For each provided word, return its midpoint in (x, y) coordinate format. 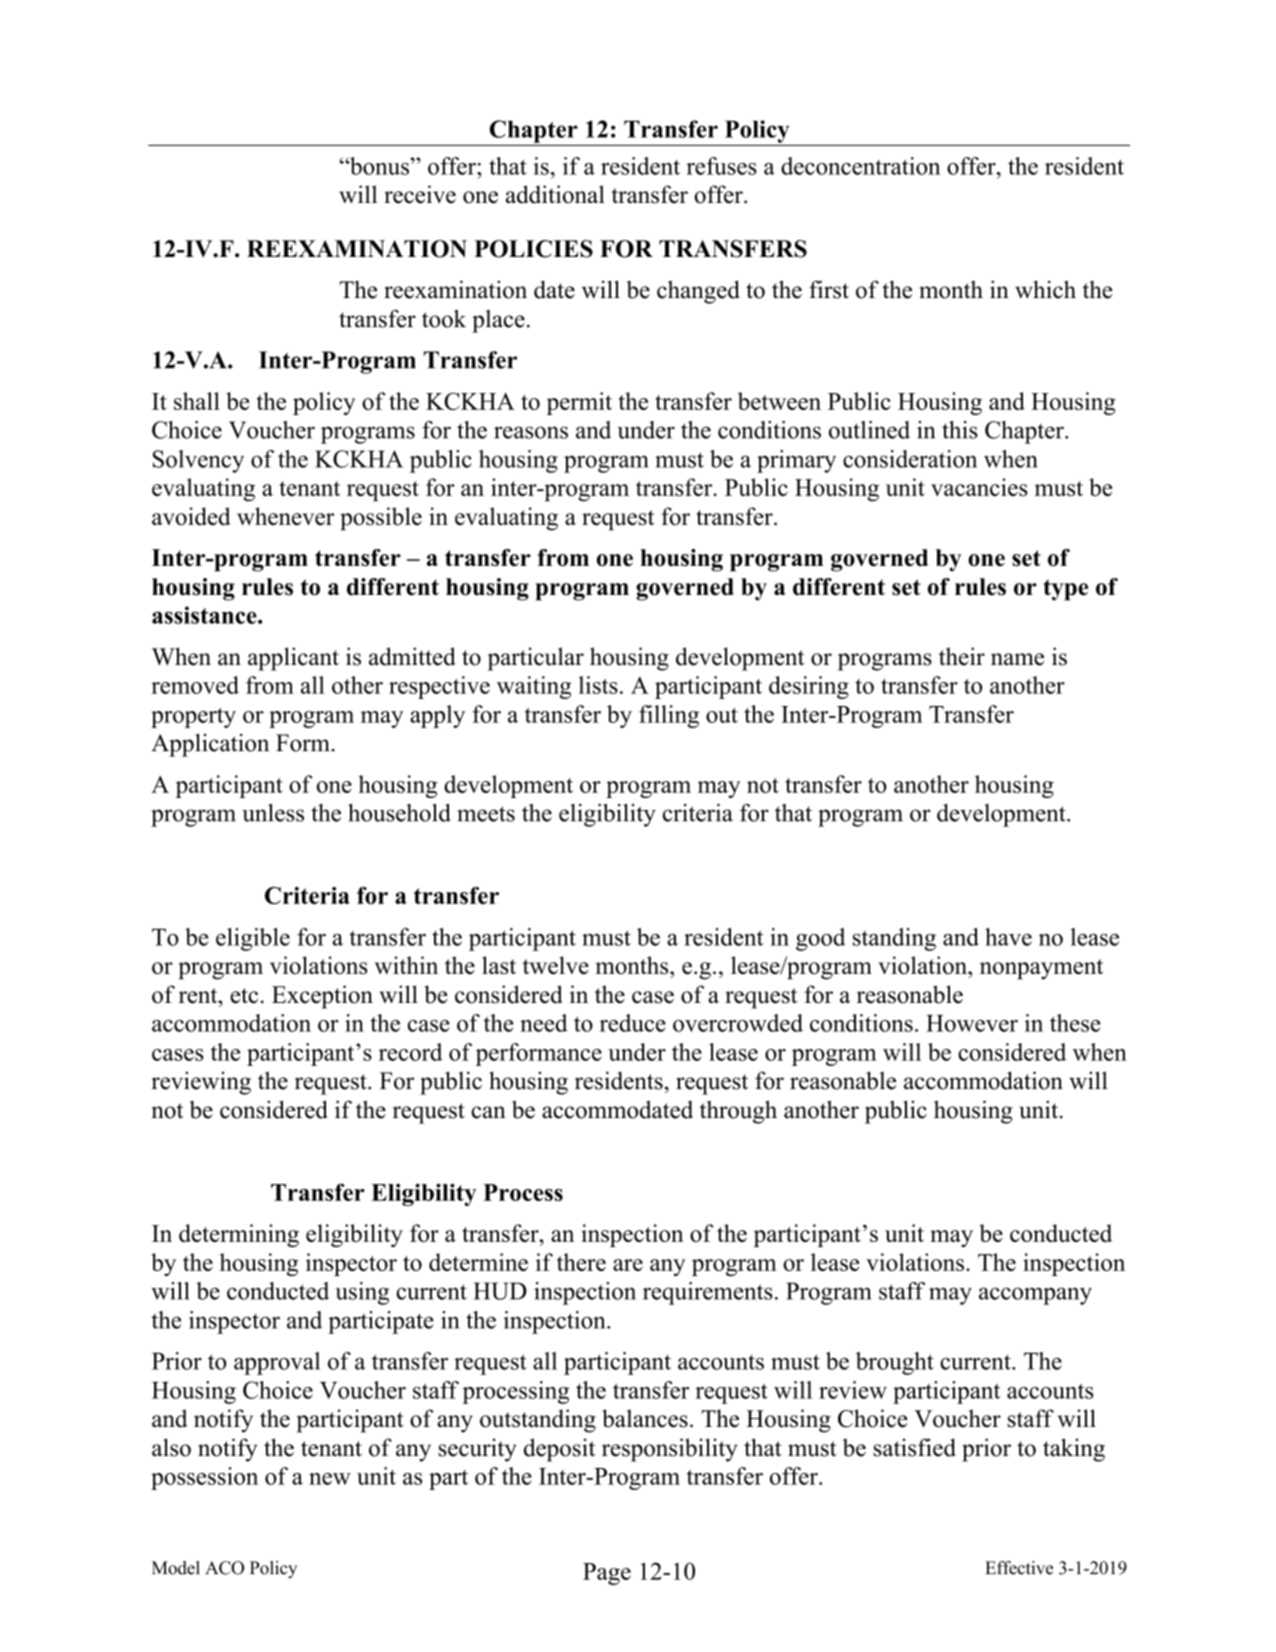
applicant (293, 659)
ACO (224, 1568)
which (1045, 289)
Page (607, 1574)
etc (244, 996)
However (972, 1023)
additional (555, 194)
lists (598, 685)
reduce (633, 1023)
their (962, 656)
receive (420, 194)
